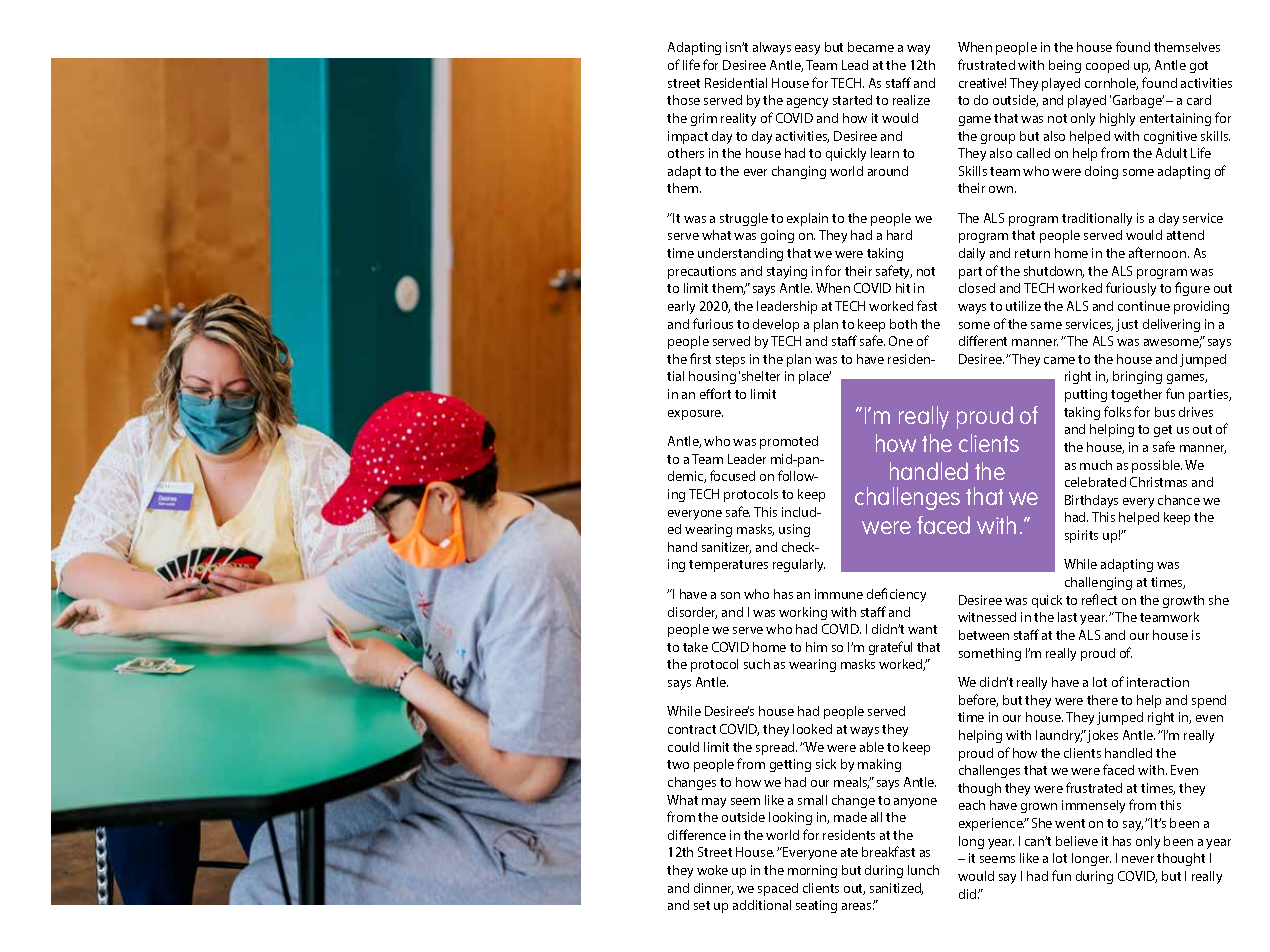  I want to click on steps, so click(730, 361).
